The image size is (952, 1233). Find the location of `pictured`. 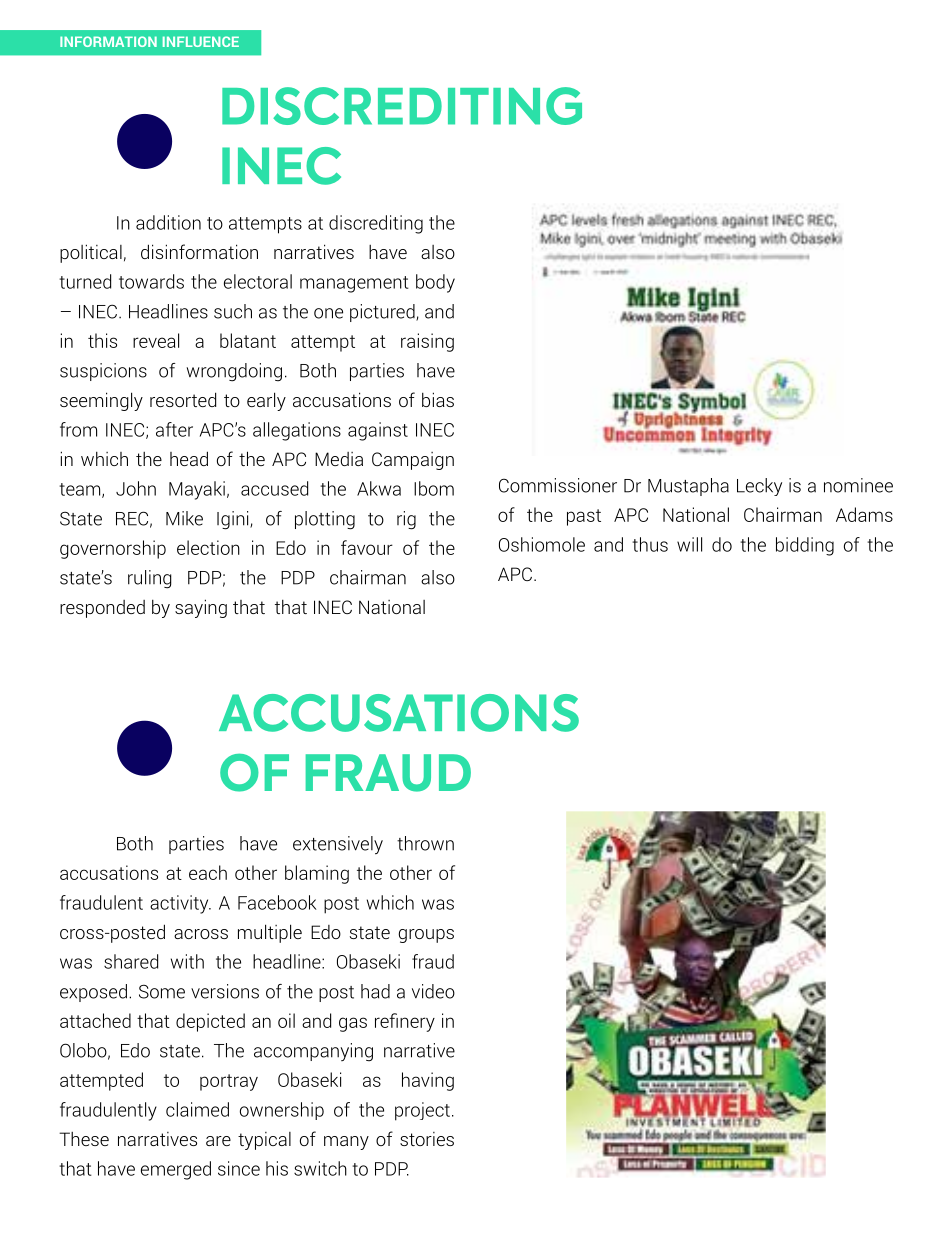

pictured is located at coordinates (383, 313).
